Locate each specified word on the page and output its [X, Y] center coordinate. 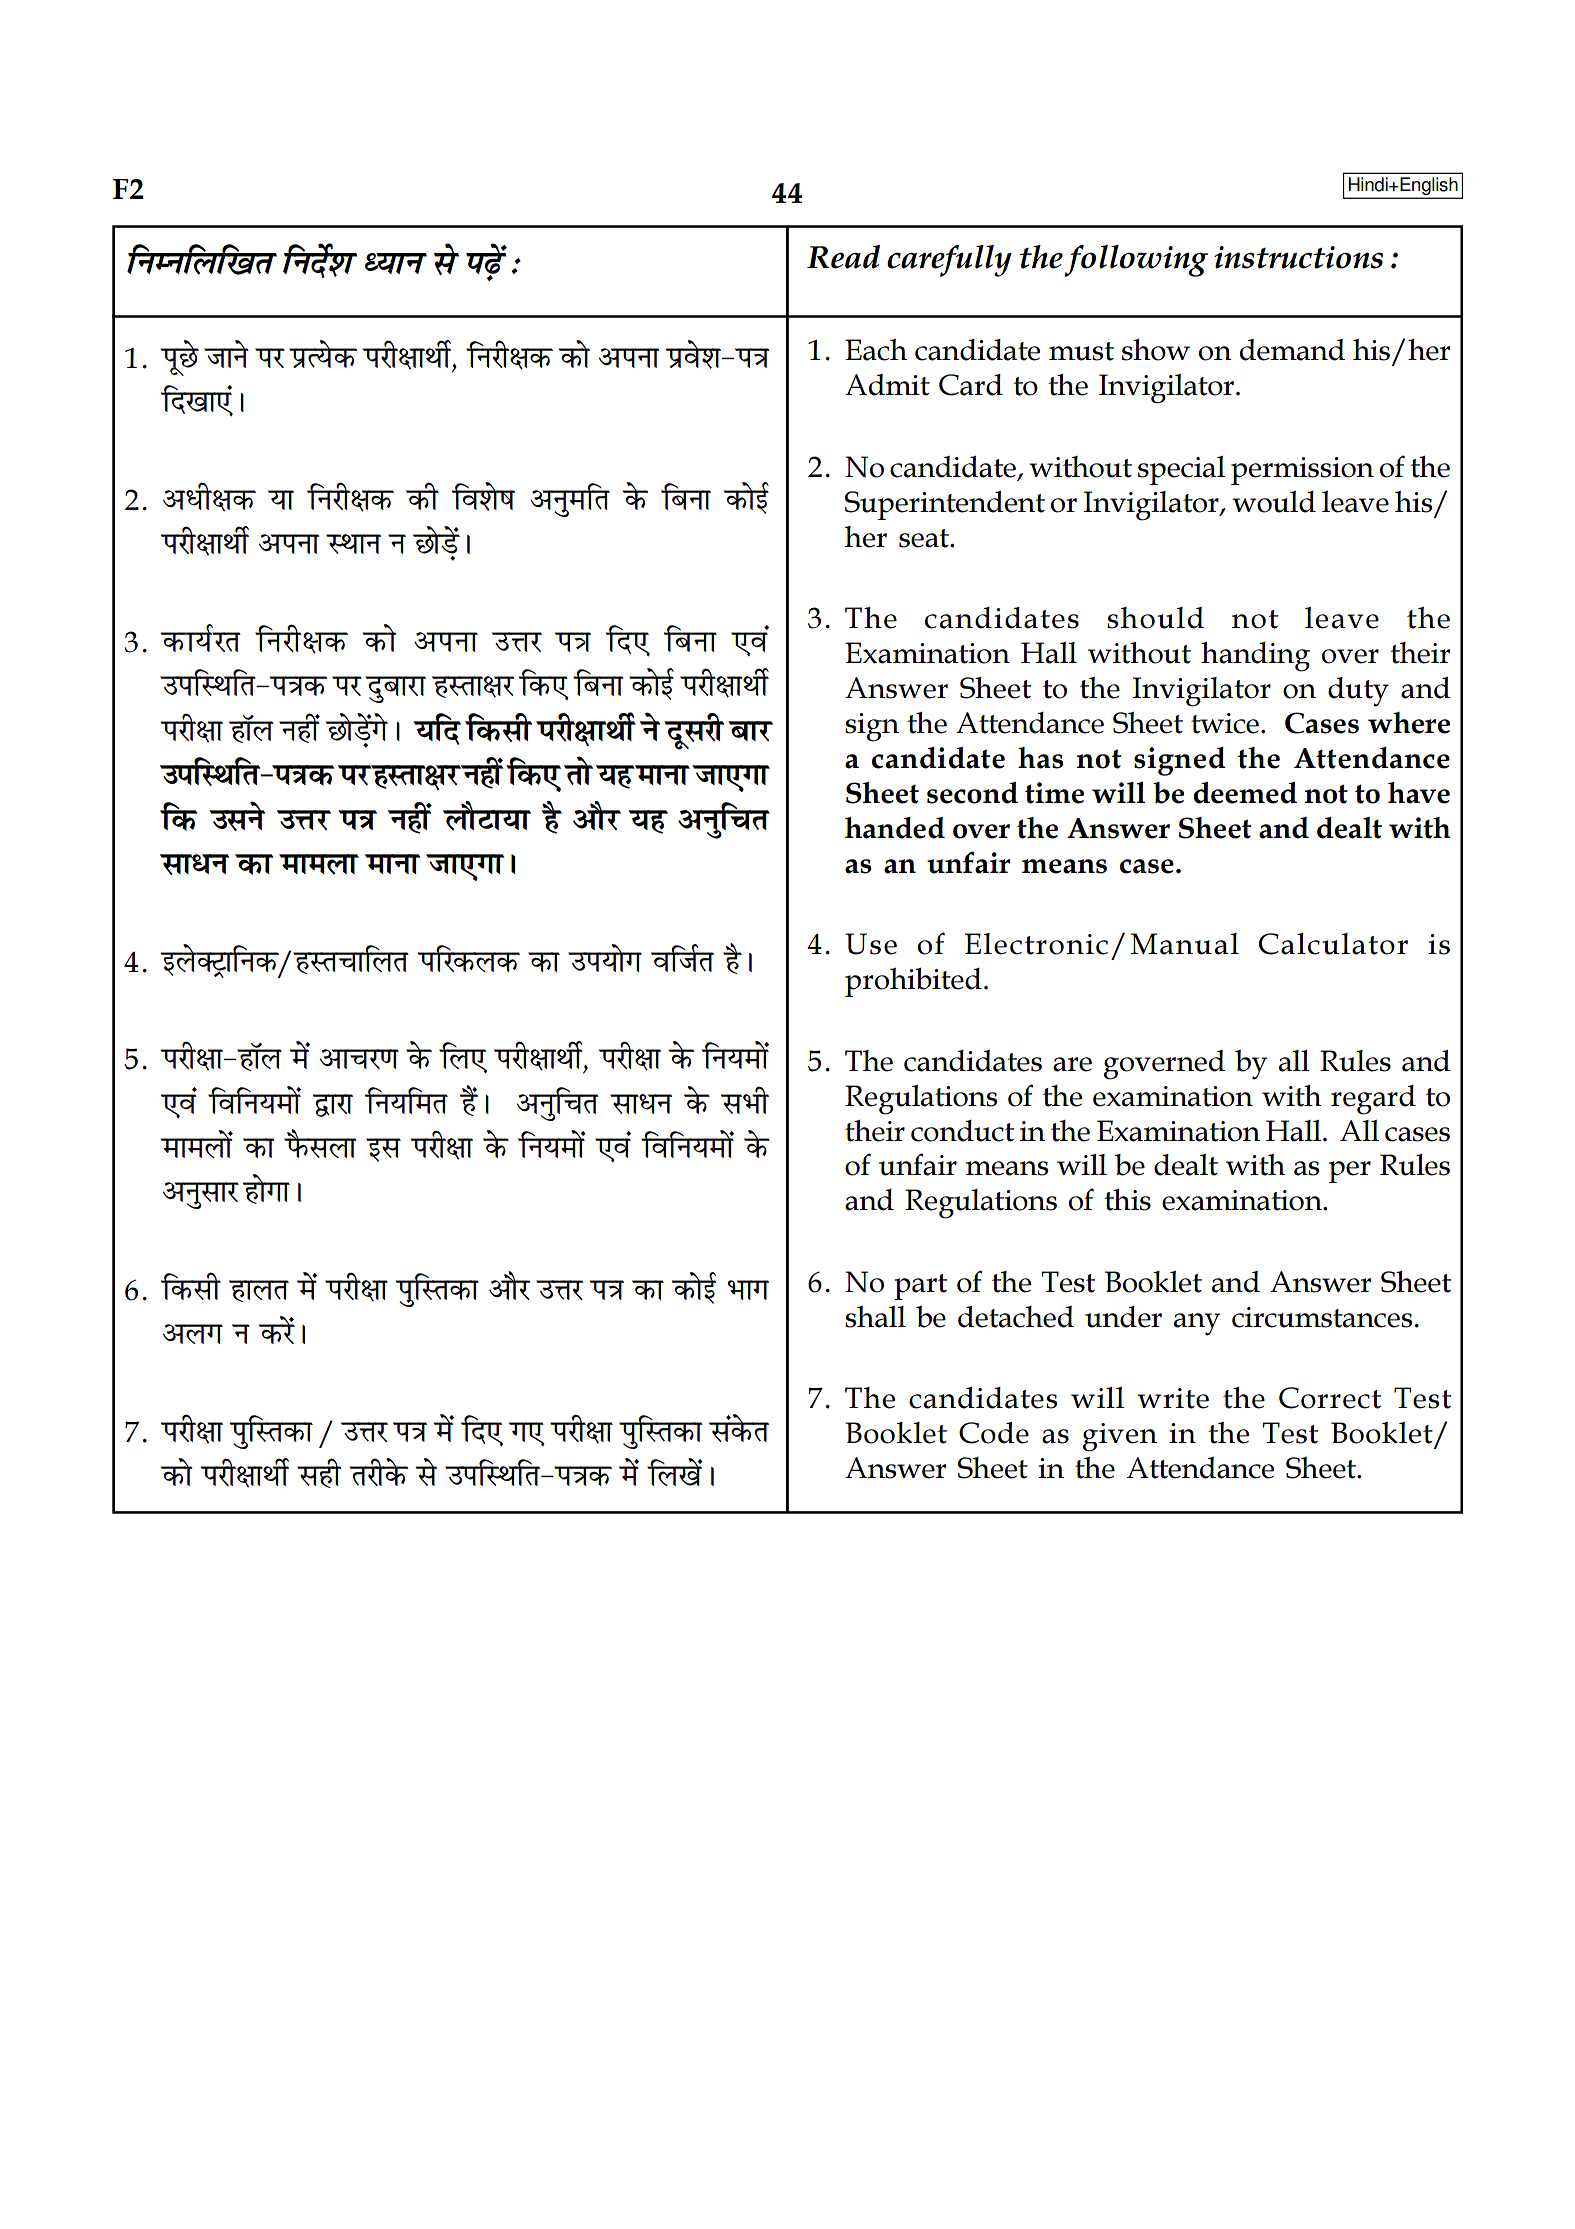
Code [994, 1433]
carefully [949, 261]
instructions [1298, 257]
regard [1373, 1100]
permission [1302, 471]
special [1181, 470]
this [1127, 1200]
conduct [962, 1131]
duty [1358, 692]
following [1136, 261]
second [972, 793]
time [1054, 793]
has [1040, 758]
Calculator [1333, 944]
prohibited [913, 982]
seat [925, 538]
